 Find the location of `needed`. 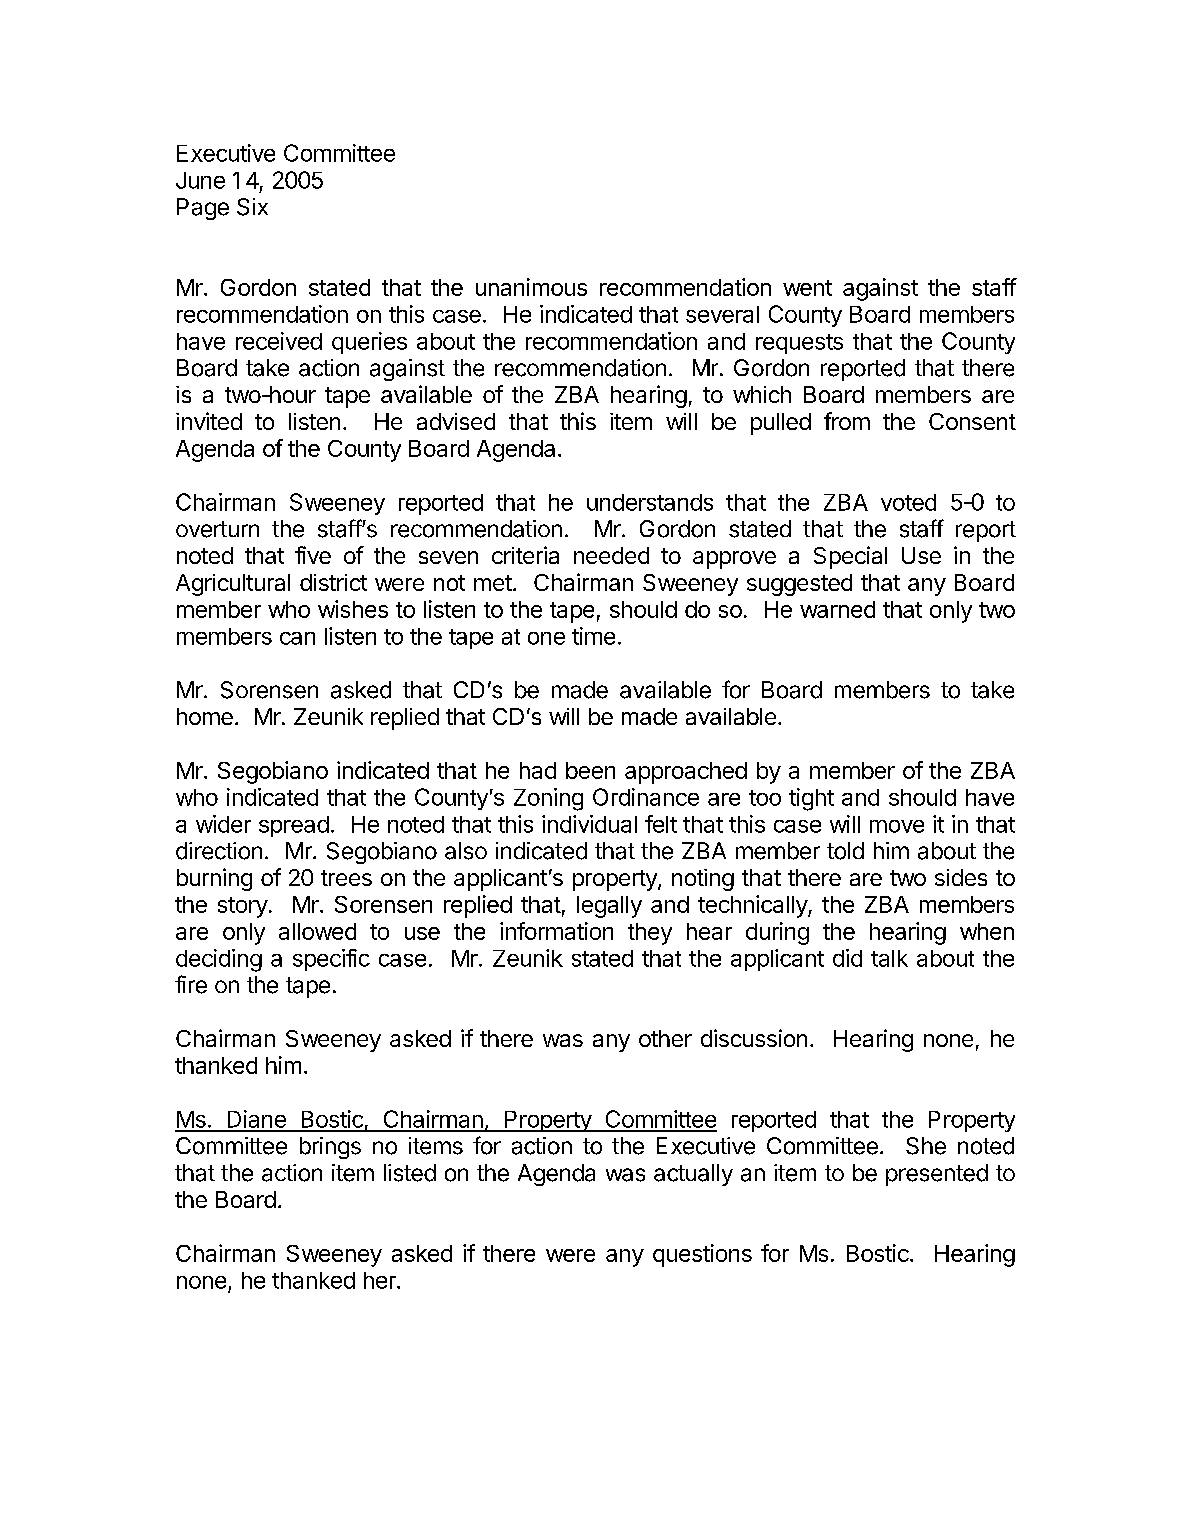

needed is located at coordinates (611, 555).
